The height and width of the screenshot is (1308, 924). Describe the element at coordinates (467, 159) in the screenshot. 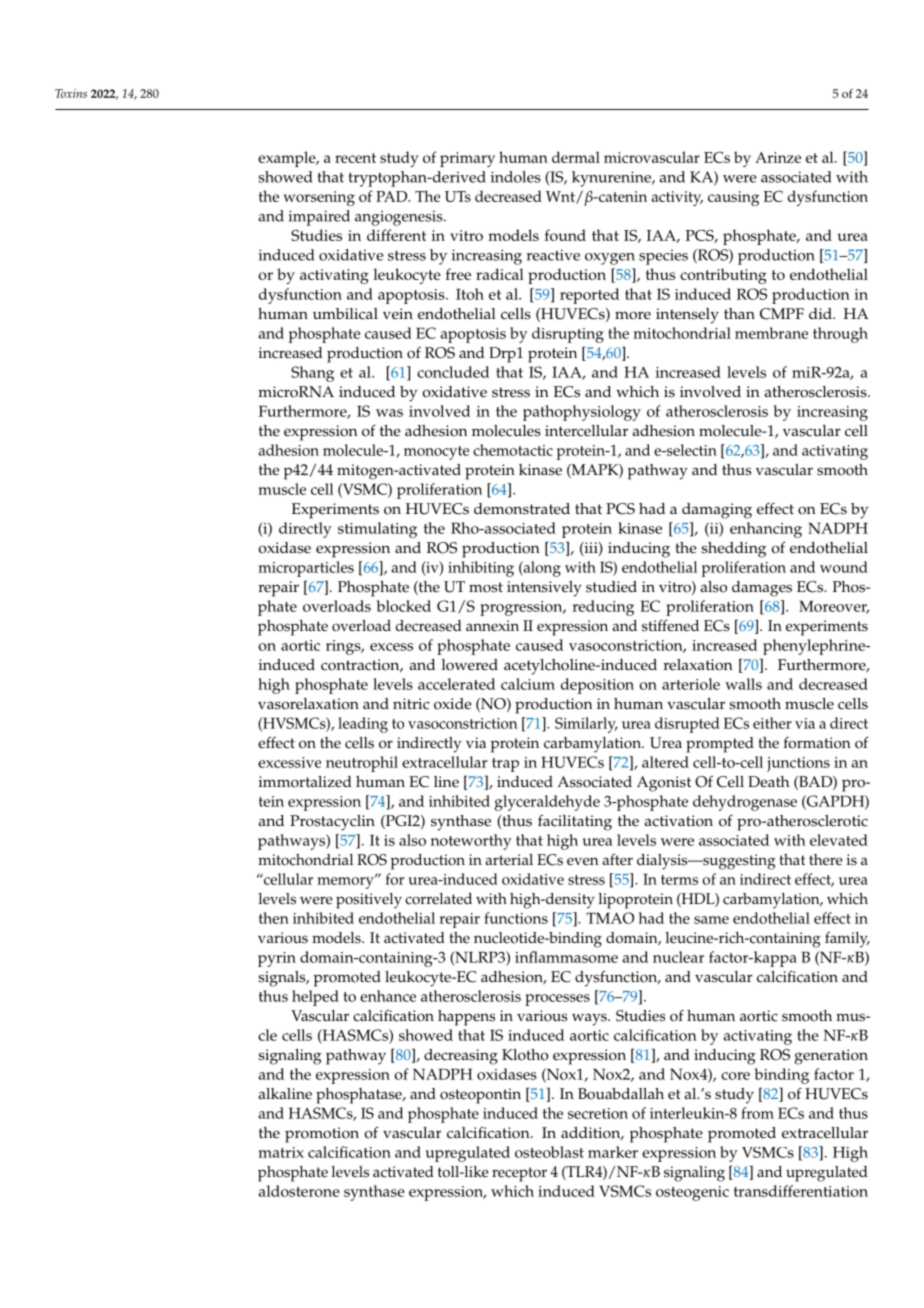

I see `primary` at that location.
